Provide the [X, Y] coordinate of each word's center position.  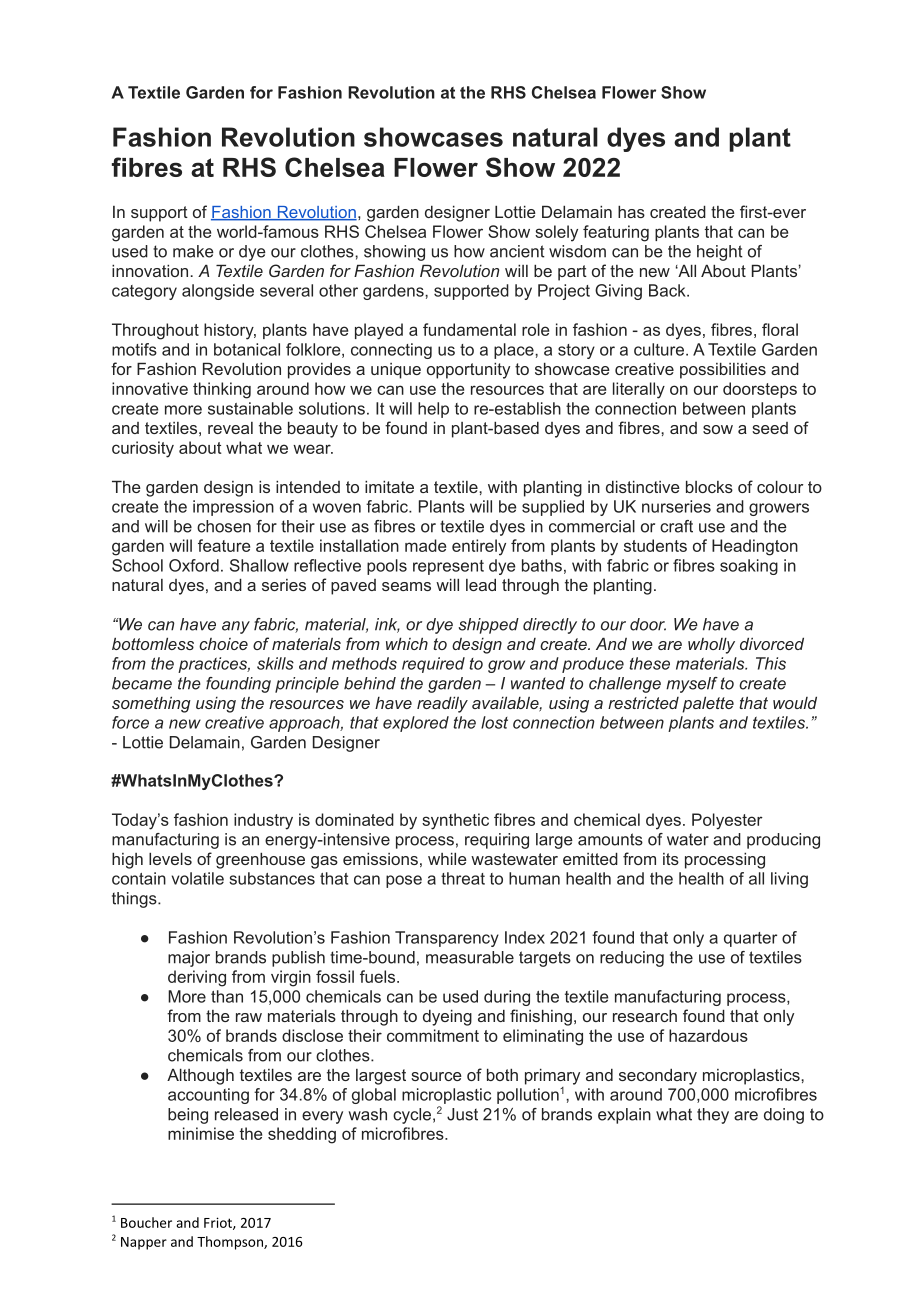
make [193, 251]
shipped [488, 626]
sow [718, 429]
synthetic [455, 821]
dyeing [447, 1017]
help [433, 410]
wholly [711, 645]
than [227, 996]
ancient [517, 251]
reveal [230, 428]
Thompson [231, 1243]
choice [223, 644]
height [720, 253]
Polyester [727, 821]
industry [263, 821]
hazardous [708, 1035]
